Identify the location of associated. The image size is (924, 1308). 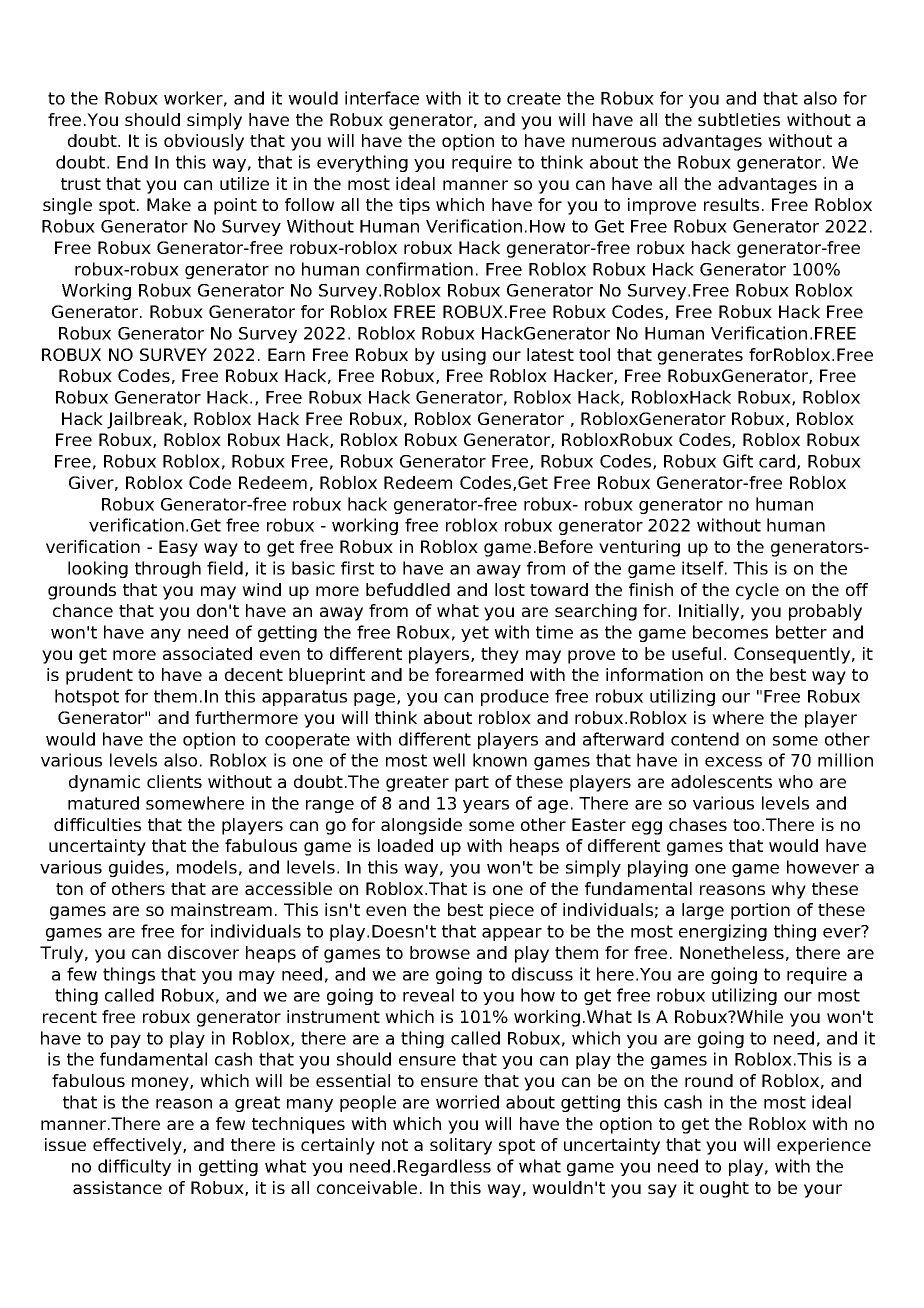
(207, 653).
